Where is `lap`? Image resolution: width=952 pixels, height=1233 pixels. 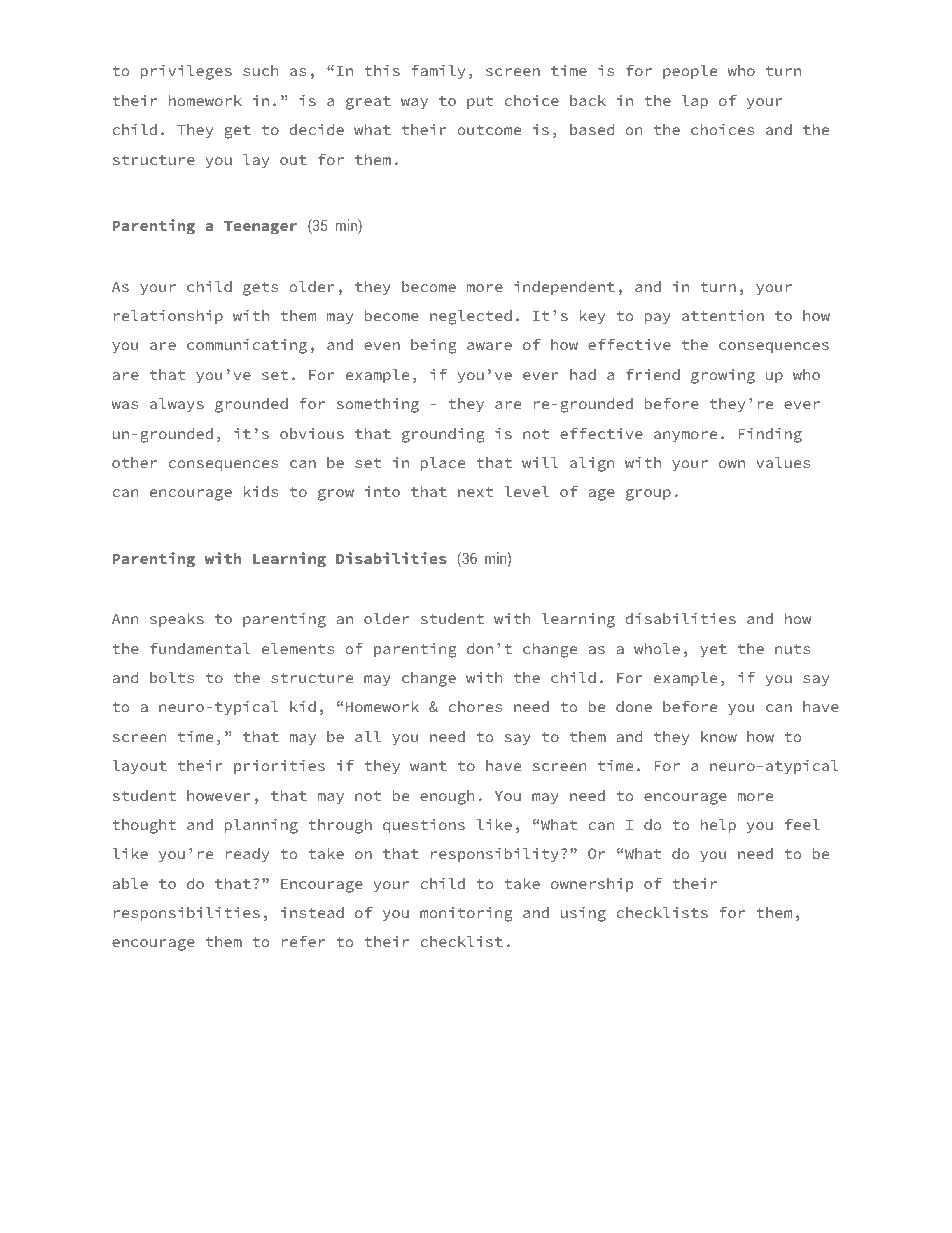
lap is located at coordinates (695, 102).
